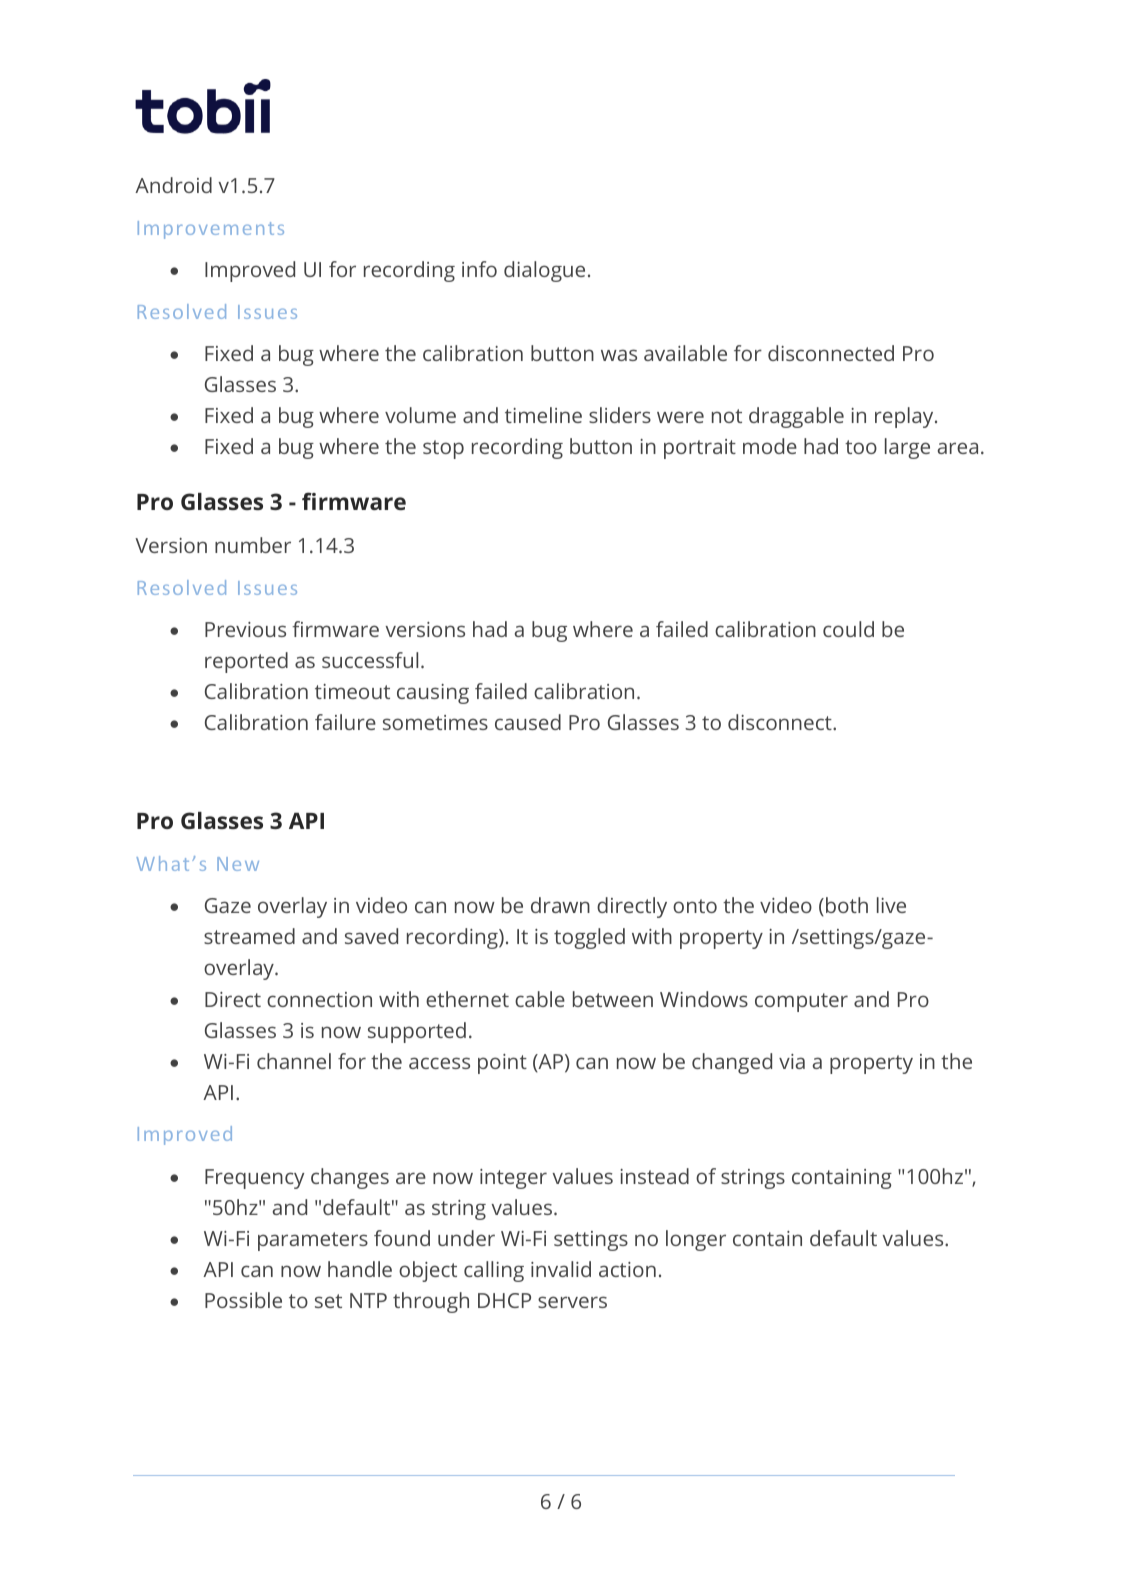 This image has width=1122, height=1587. I want to click on connection, so click(319, 999).
